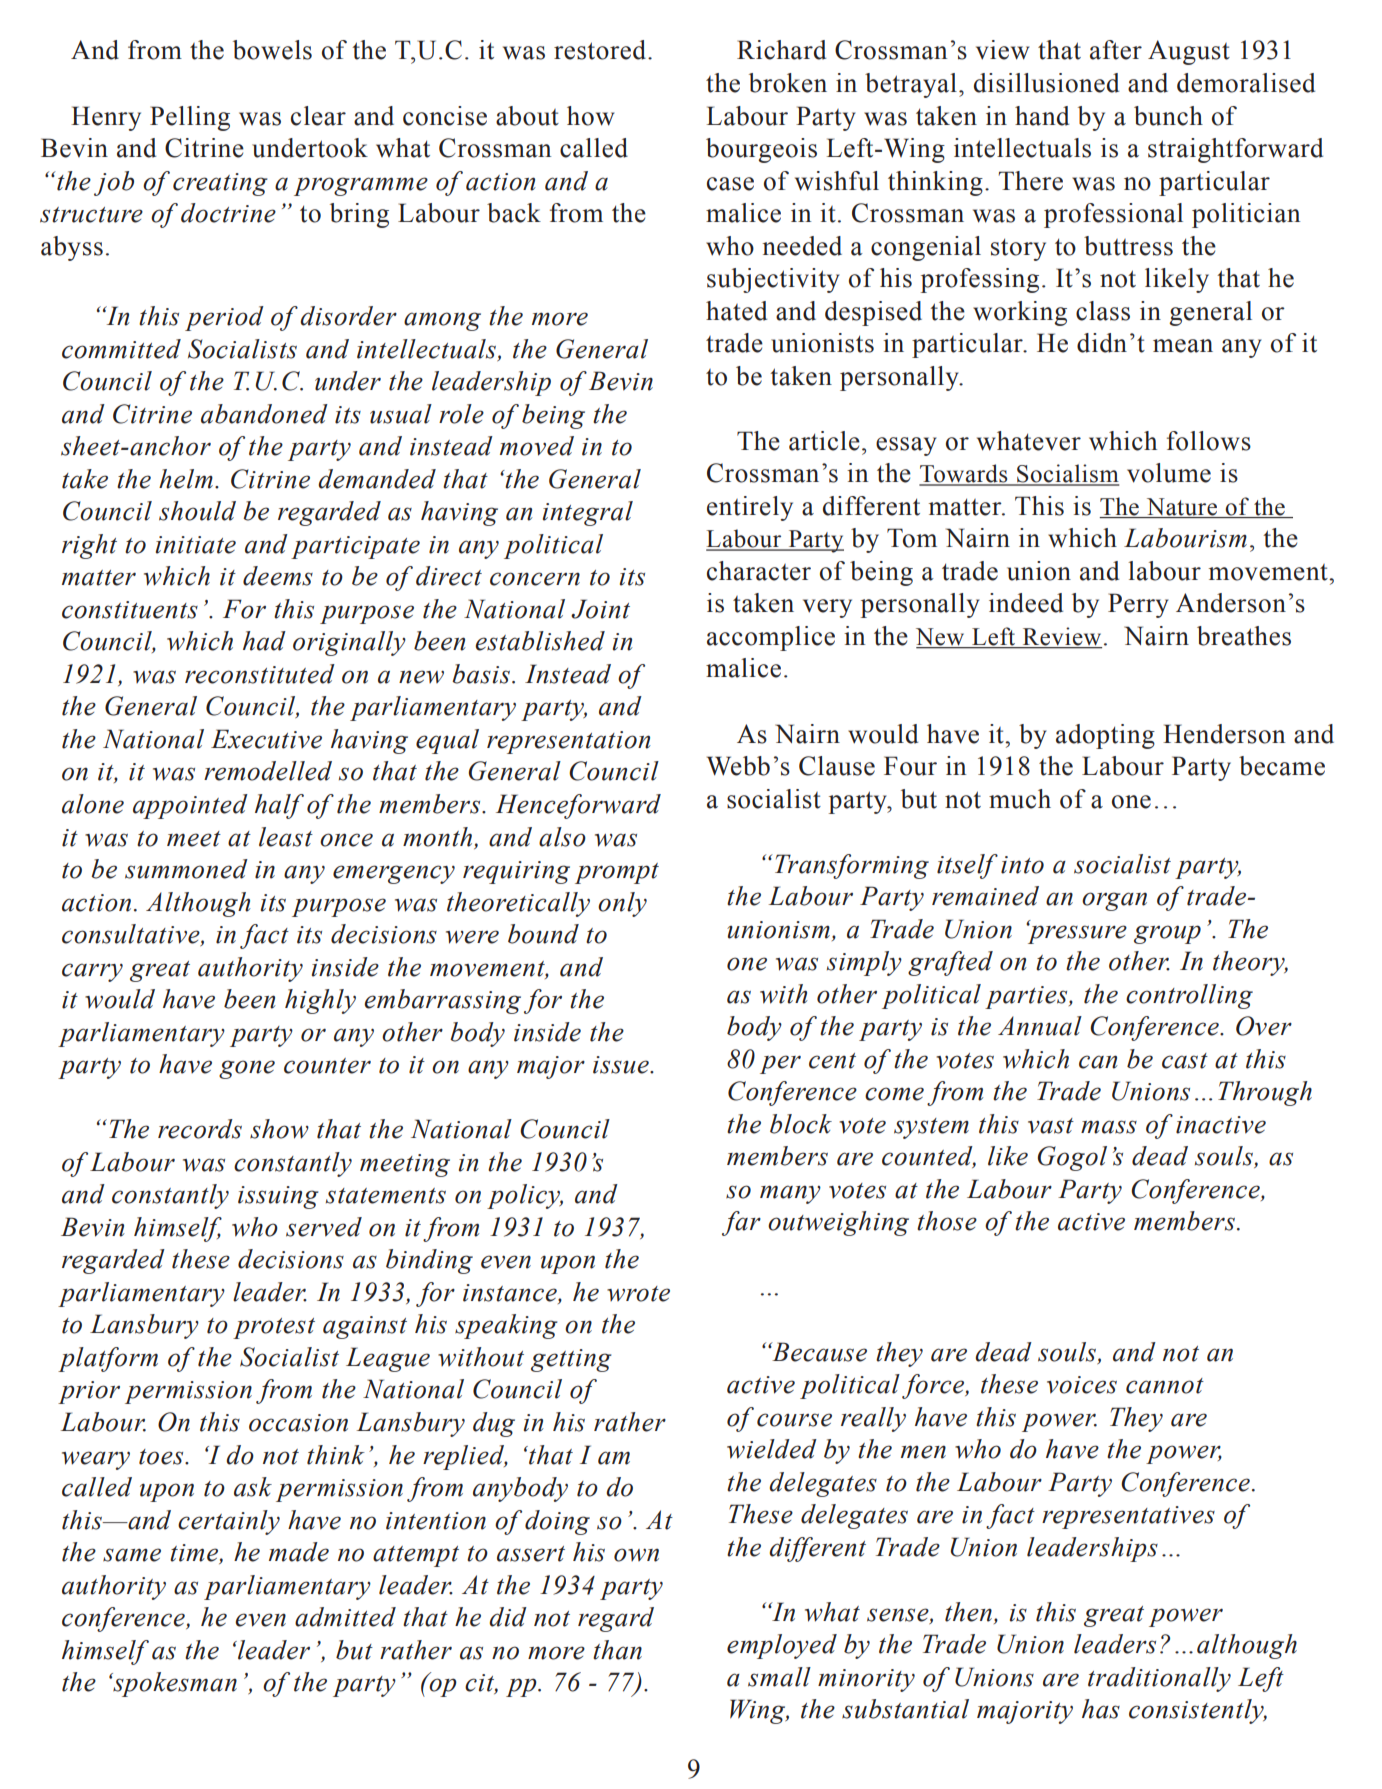  Describe the element at coordinates (272, 50) in the screenshot. I see `bowels` at that location.
